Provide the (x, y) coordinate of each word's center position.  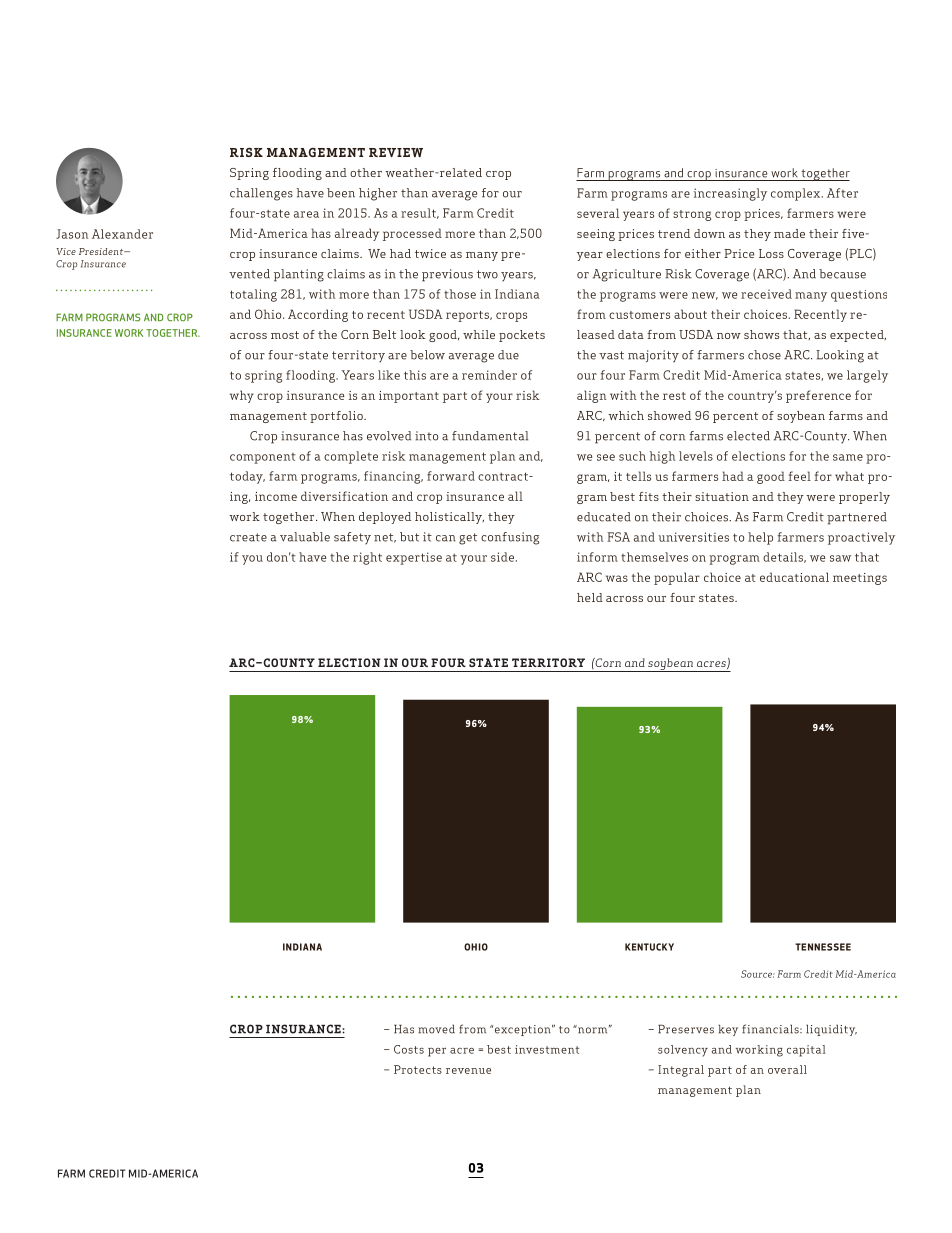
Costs (409, 1049)
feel (800, 476)
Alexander (122, 234)
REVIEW (396, 152)
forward (451, 476)
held (590, 597)
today (247, 477)
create (248, 537)
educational (794, 577)
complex (797, 194)
